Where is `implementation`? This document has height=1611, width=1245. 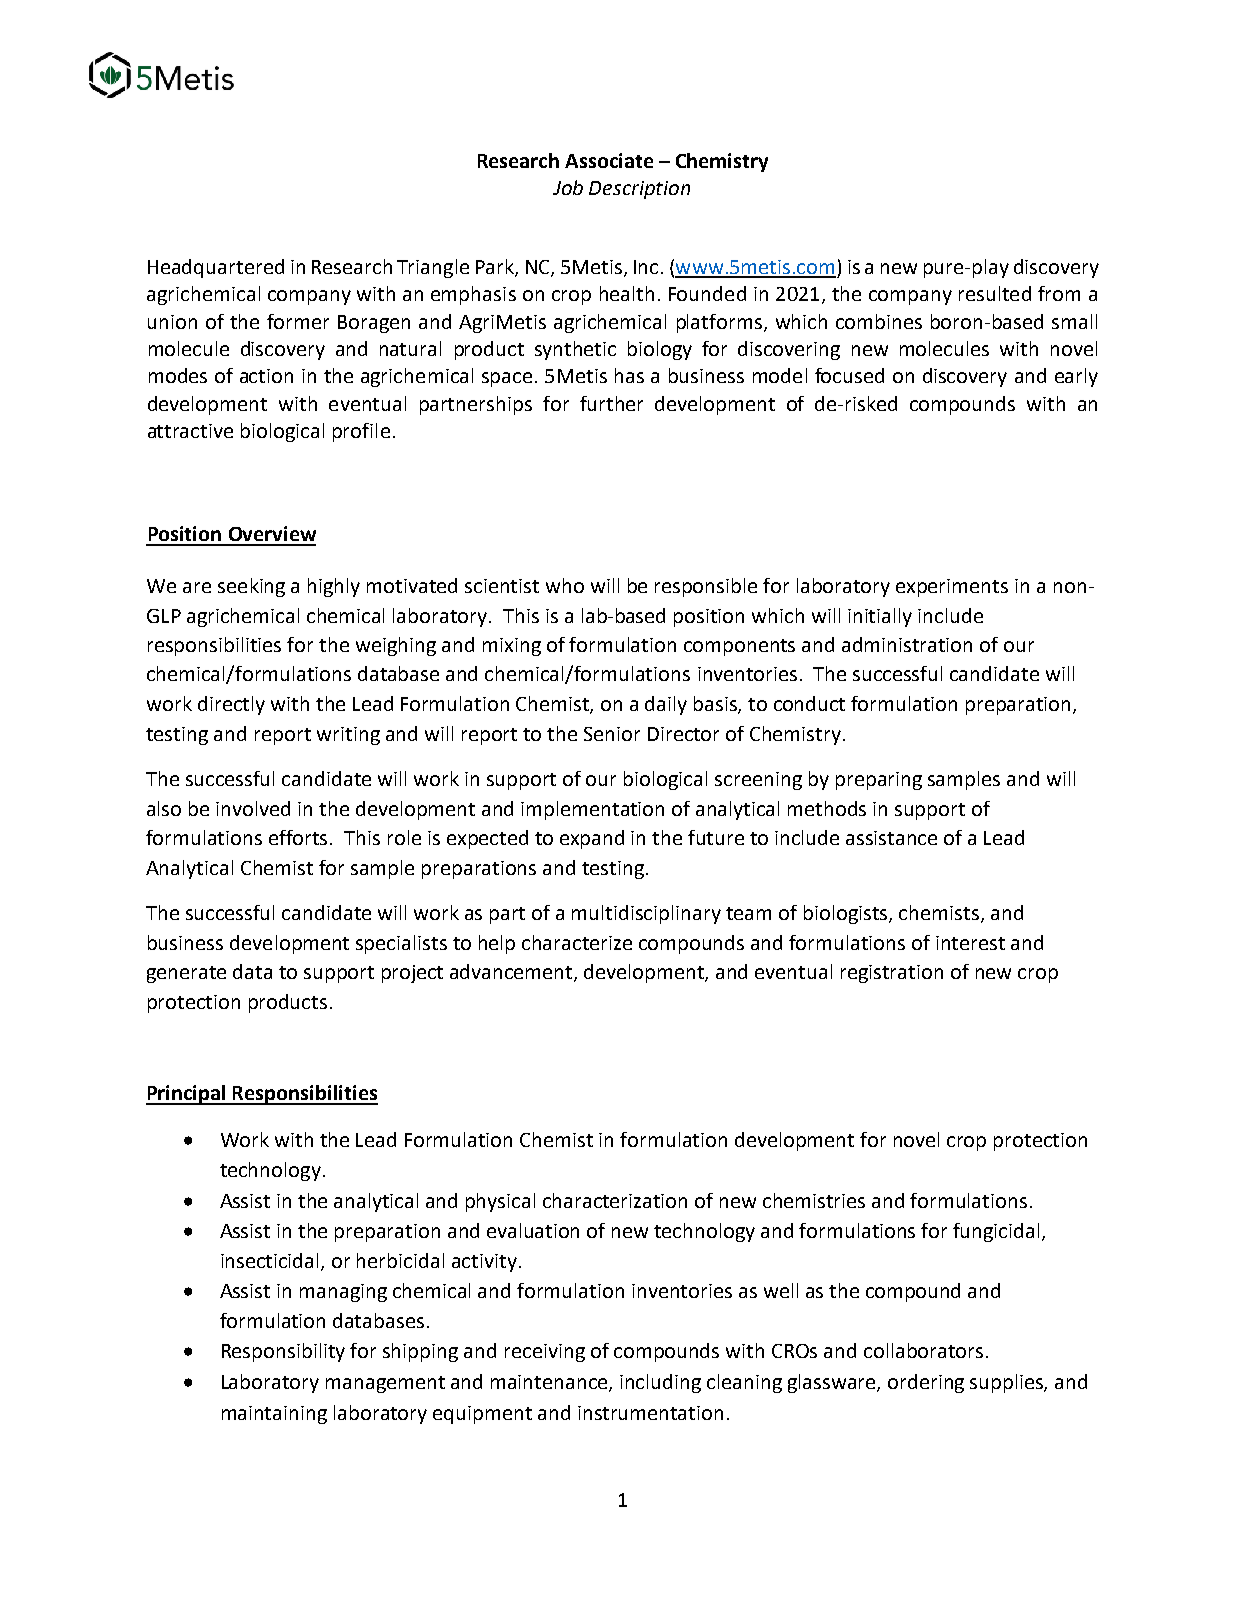
implementation is located at coordinates (592, 810).
